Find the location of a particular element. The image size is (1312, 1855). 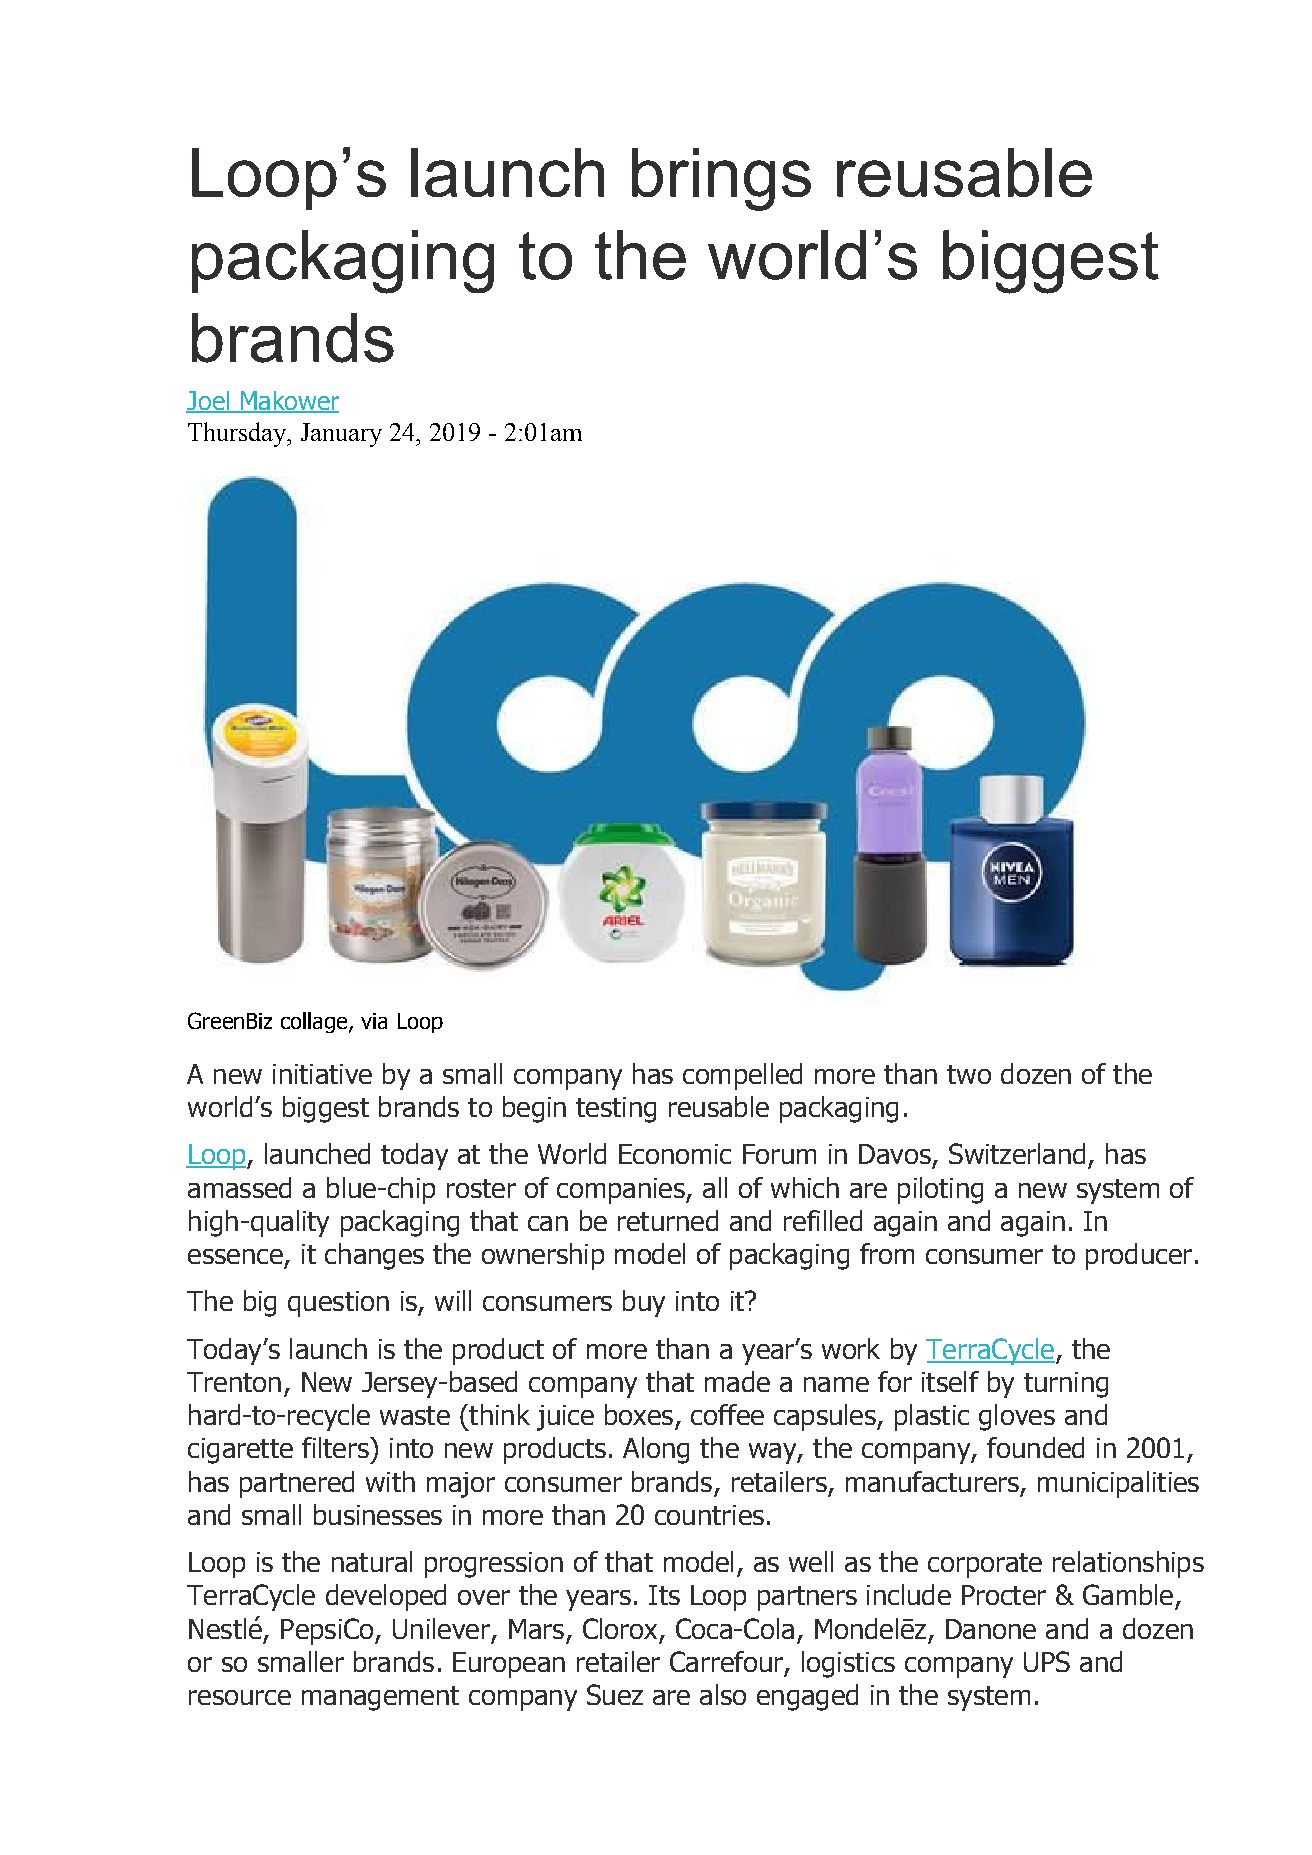

testing is located at coordinates (616, 1110).
